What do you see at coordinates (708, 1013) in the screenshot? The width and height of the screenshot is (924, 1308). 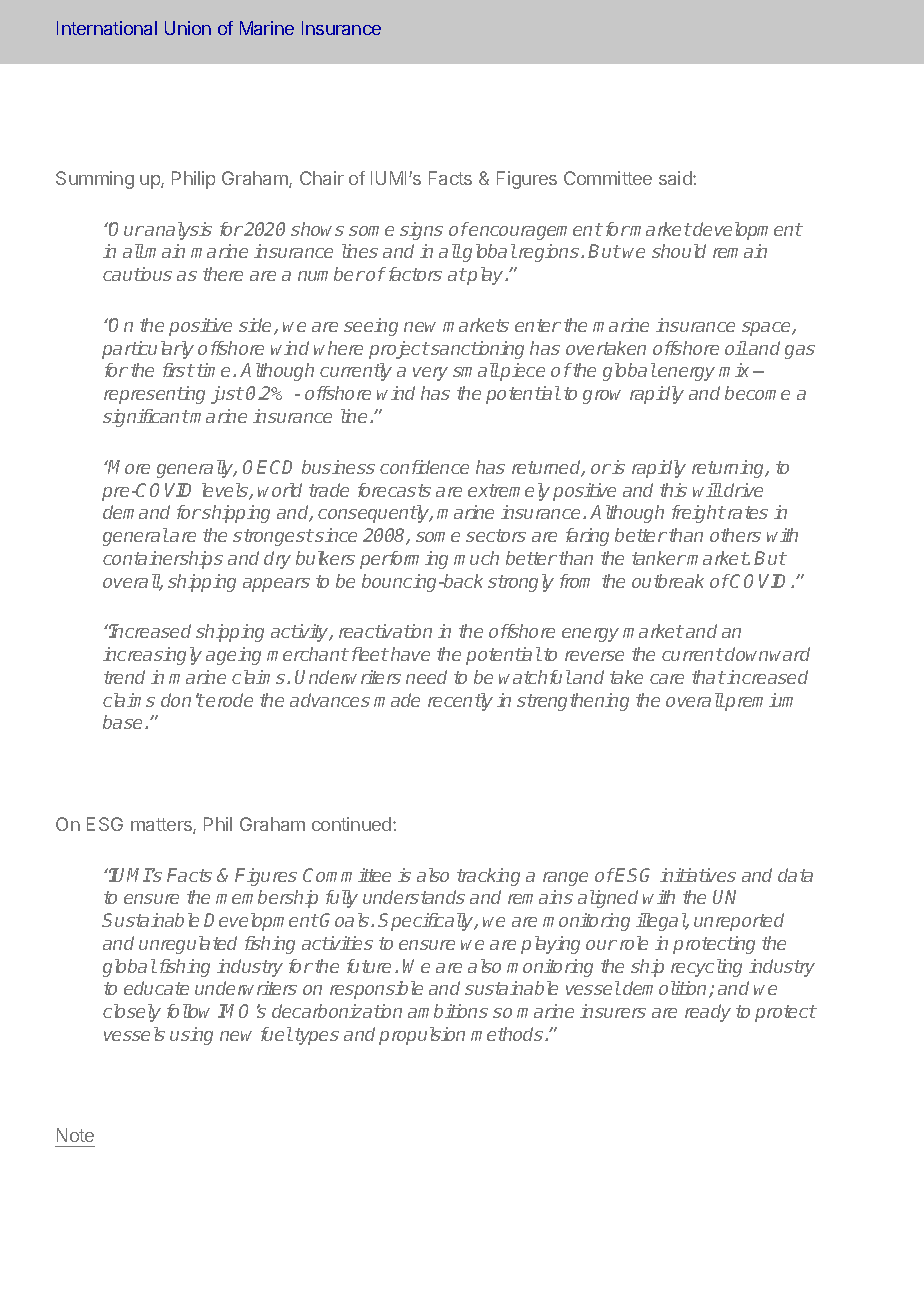 I see `ready` at bounding box center [708, 1013].
